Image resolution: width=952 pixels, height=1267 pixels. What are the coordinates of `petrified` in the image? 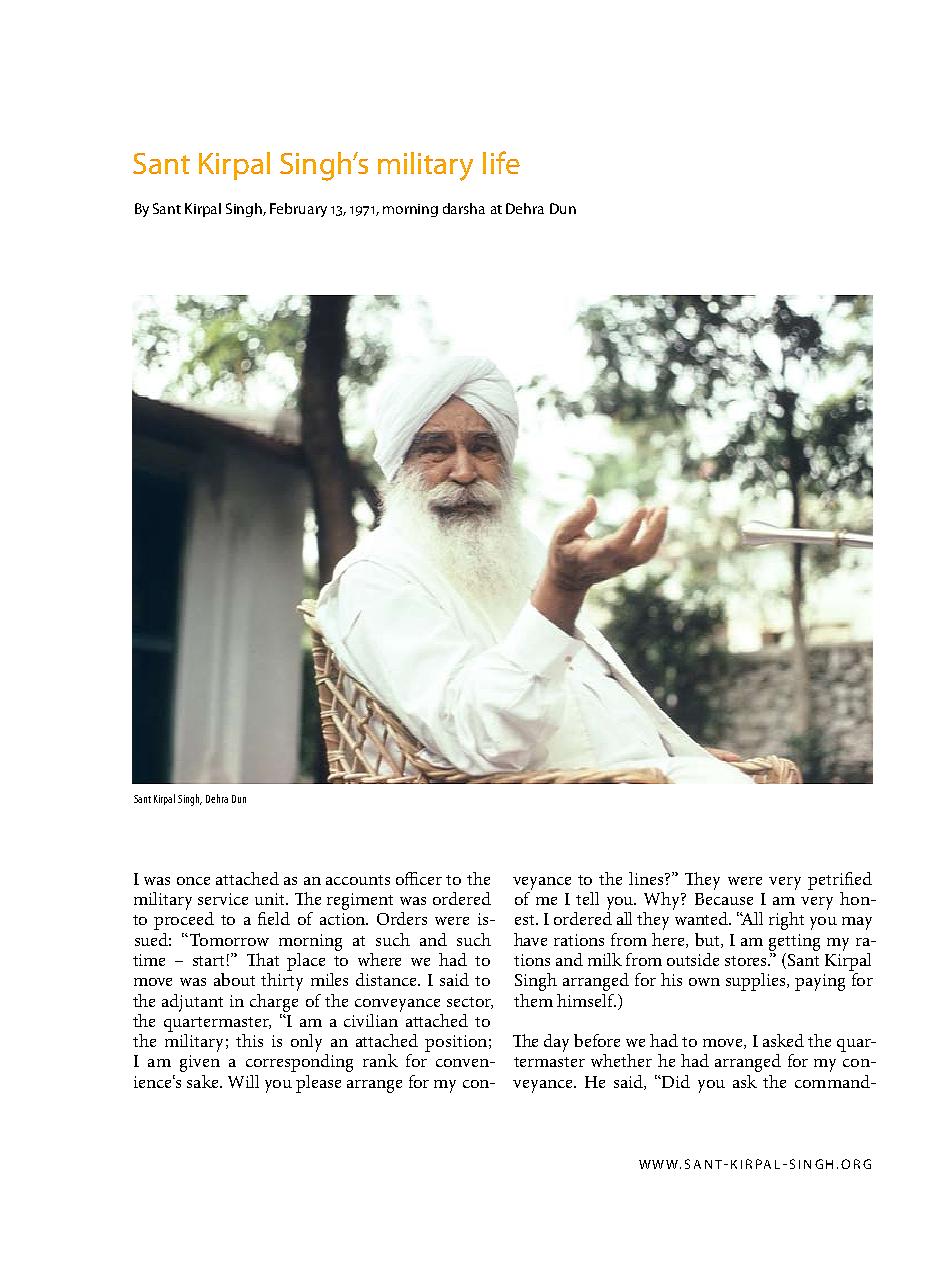 It's located at (840, 881).
